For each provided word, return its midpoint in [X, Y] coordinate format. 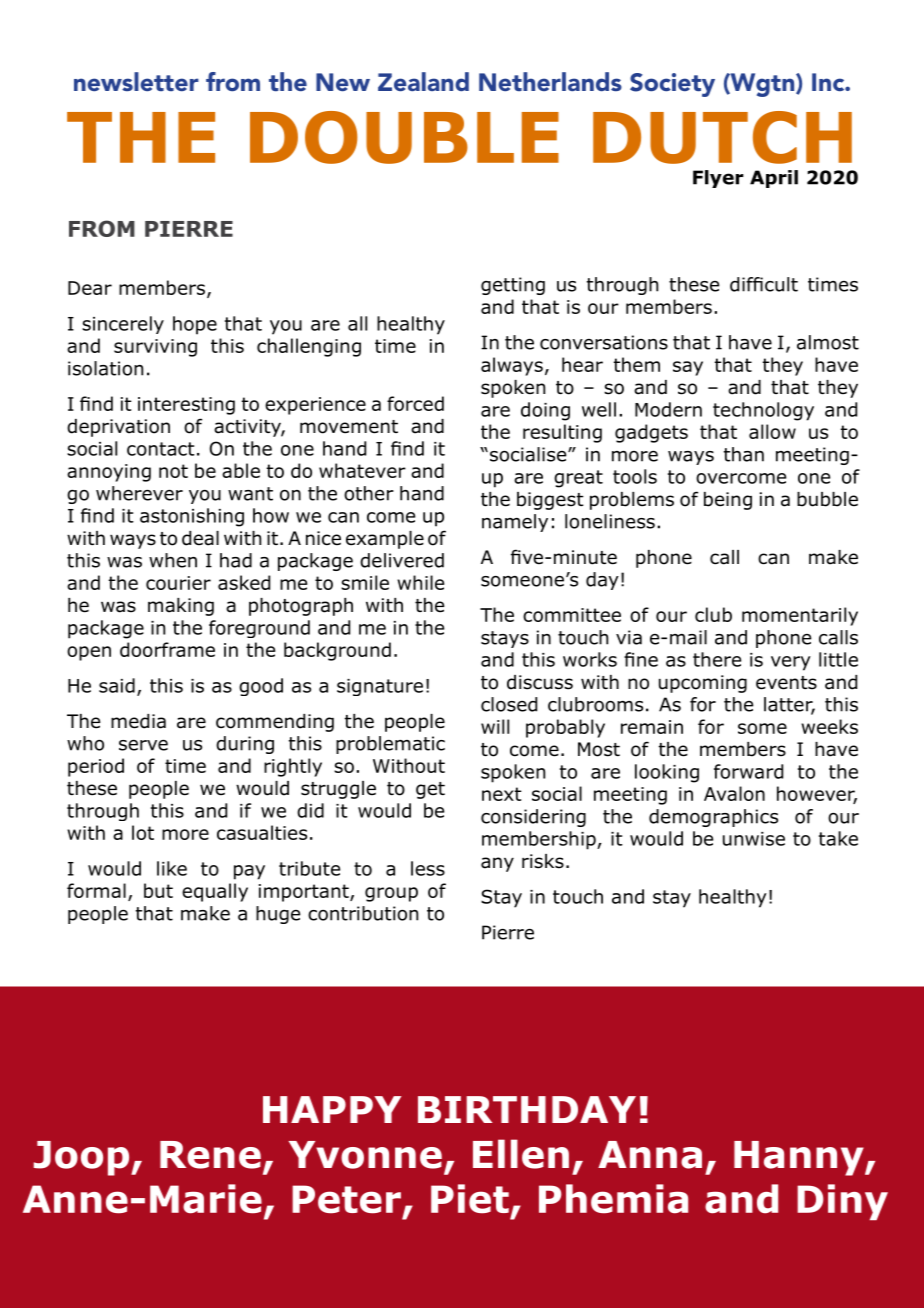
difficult [764, 284]
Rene [210, 1155]
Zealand [423, 81]
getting [513, 286]
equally [215, 892]
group [391, 894]
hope [195, 325]
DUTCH [722, 137]
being [728, 501]
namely [515, 523]
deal [200, 538]
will [495, 726]
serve [143, 745]
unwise [754, 839]
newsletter [136, 81]
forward [748, 771]
